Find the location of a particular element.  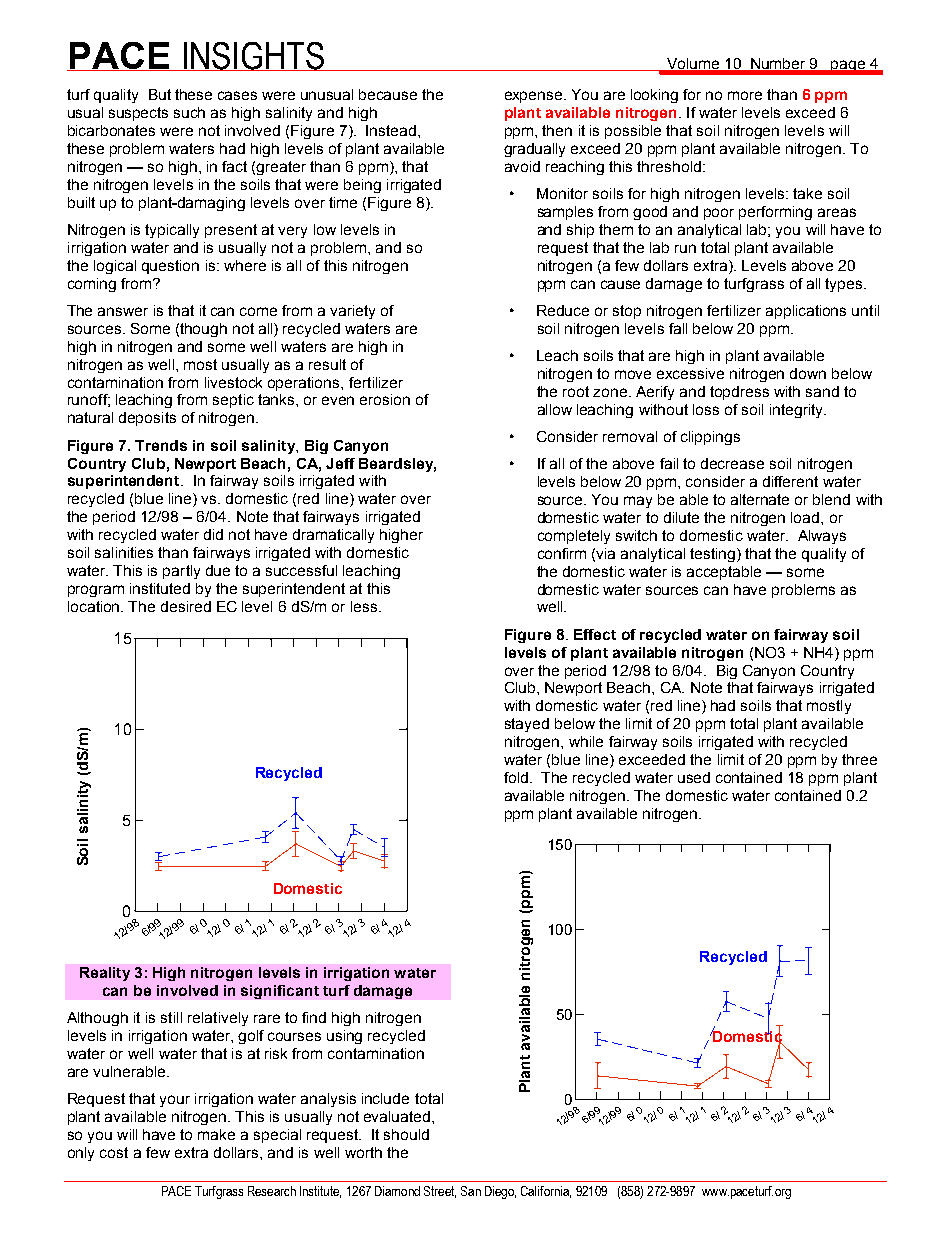

Street is located at coordinates (440, 1192).
